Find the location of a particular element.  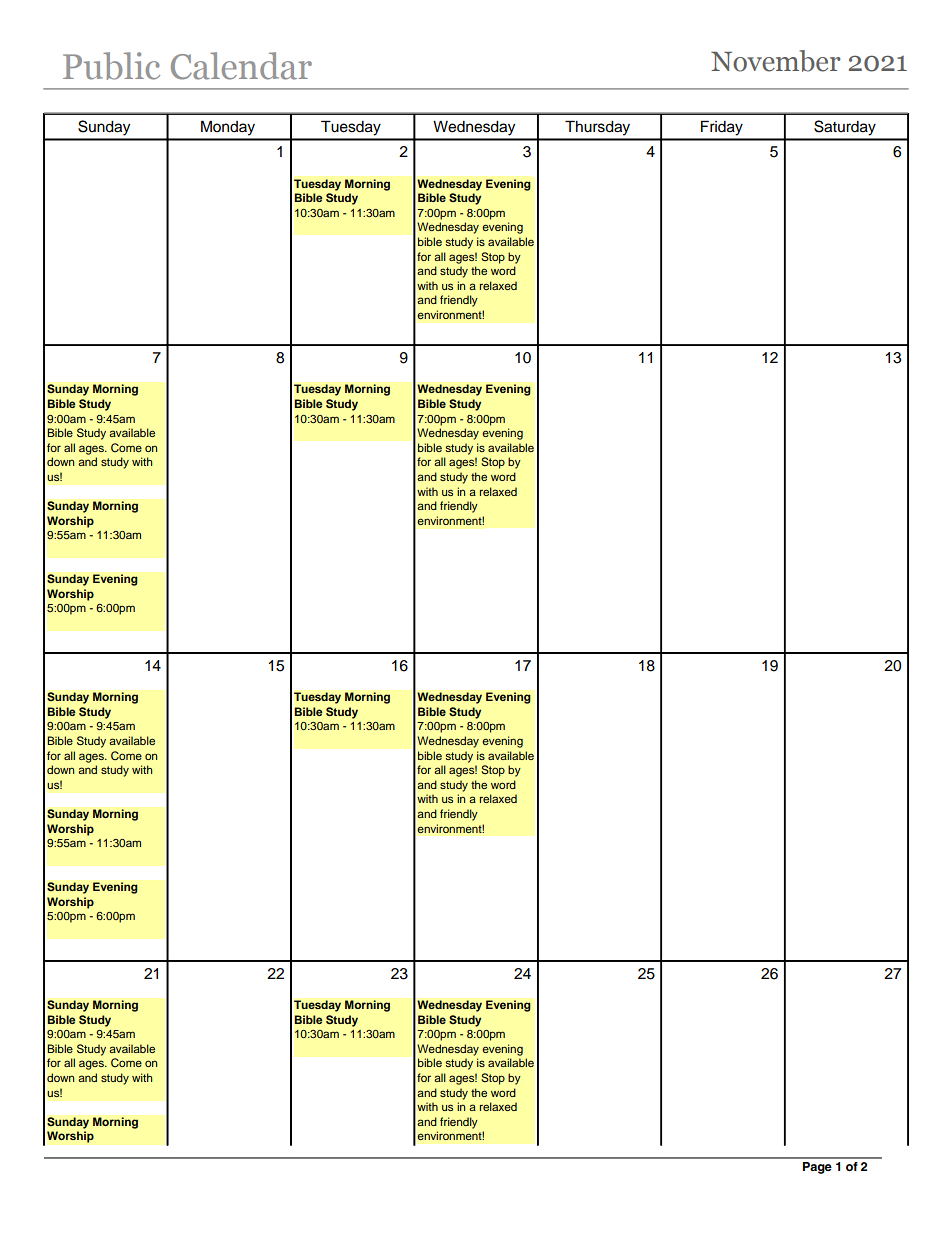

Public is located at coordinates (111, 66).
